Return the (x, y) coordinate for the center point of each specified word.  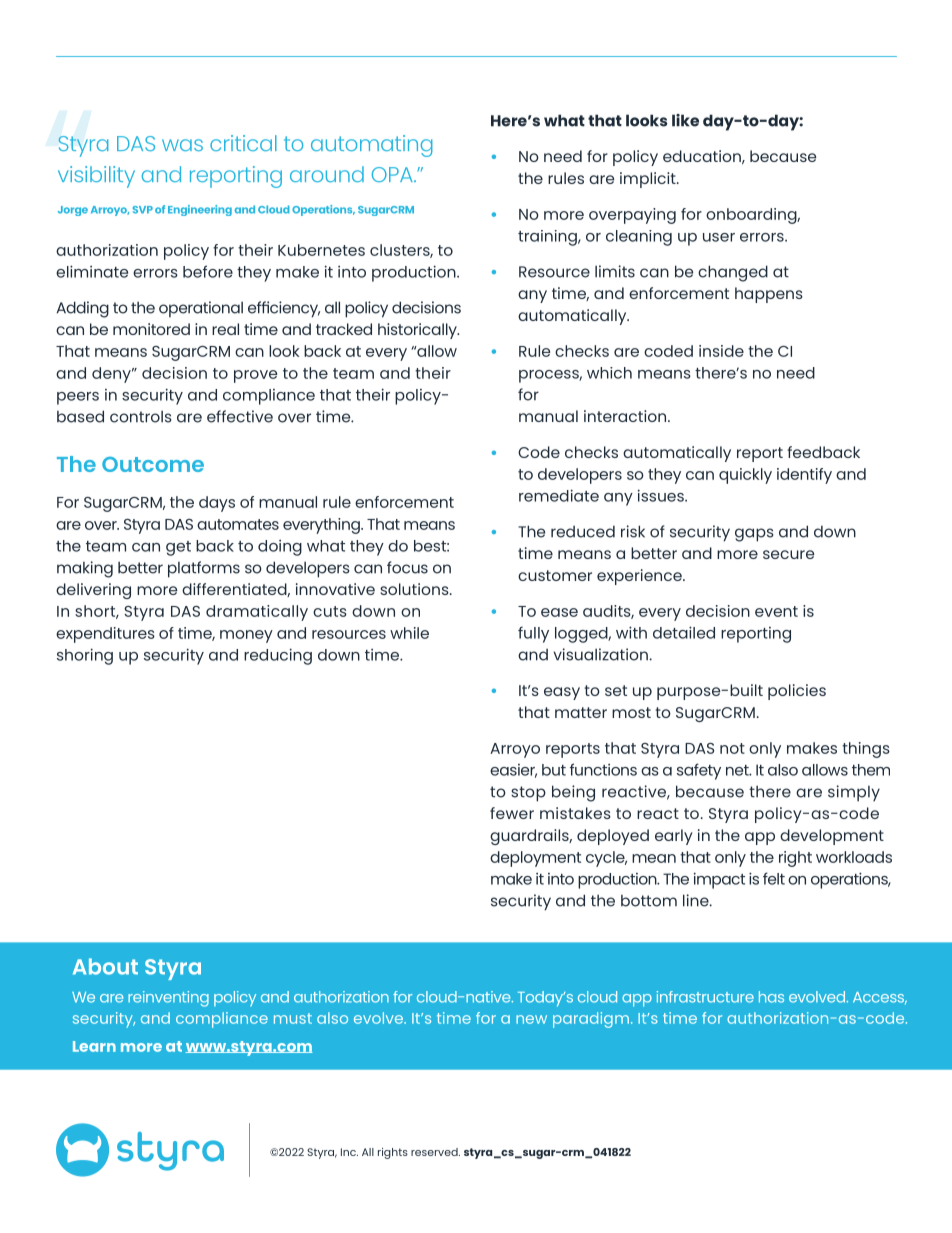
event (776, 611)
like (685, 120)
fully (533, 634)
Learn (94, 1046)
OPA (393, 174)
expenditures (105, 635)
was (182, 145)
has (771, 997)
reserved (435, 1152)
